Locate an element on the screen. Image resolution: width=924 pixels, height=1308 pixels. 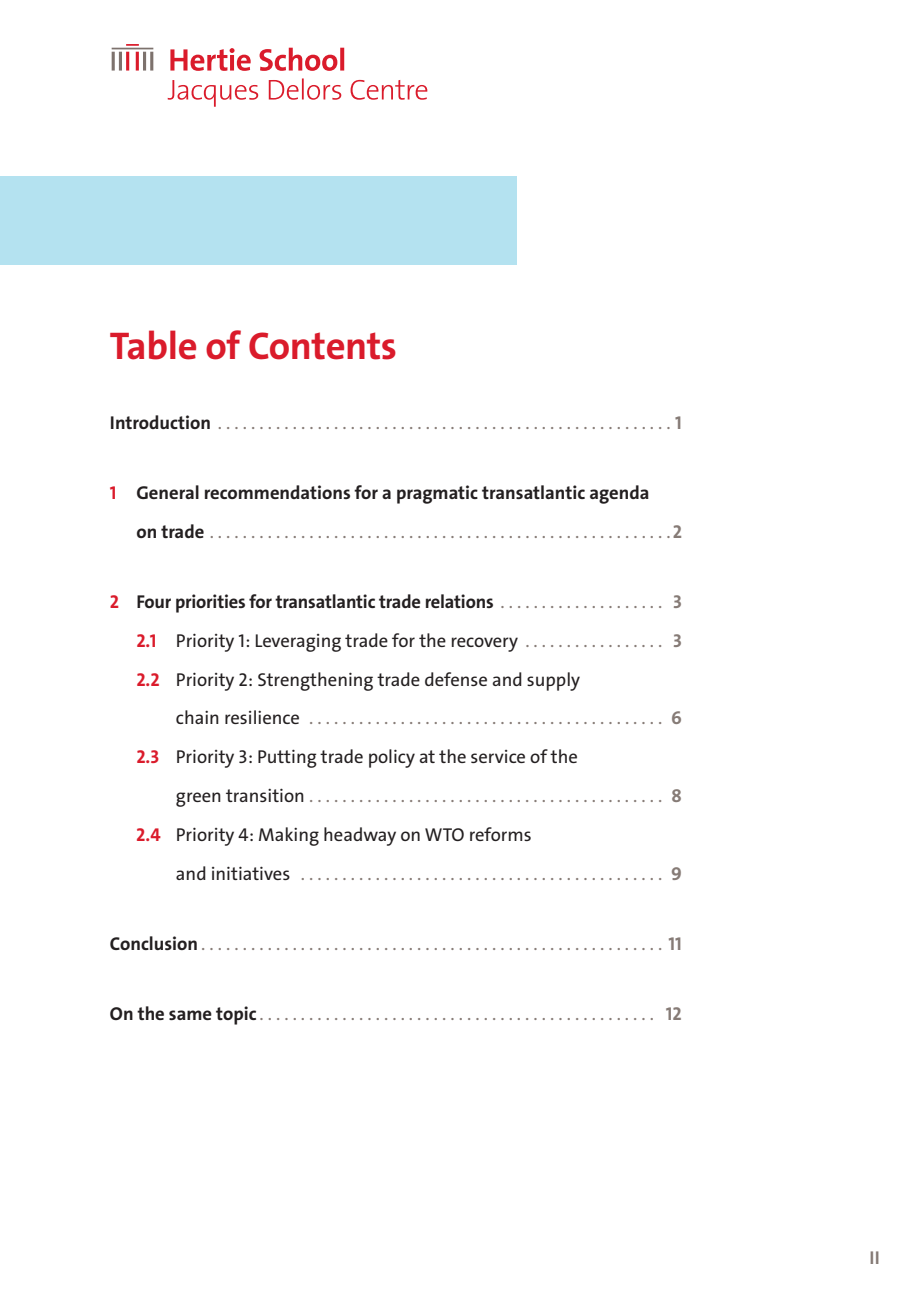
chain is located at coordinates (197, 717).
